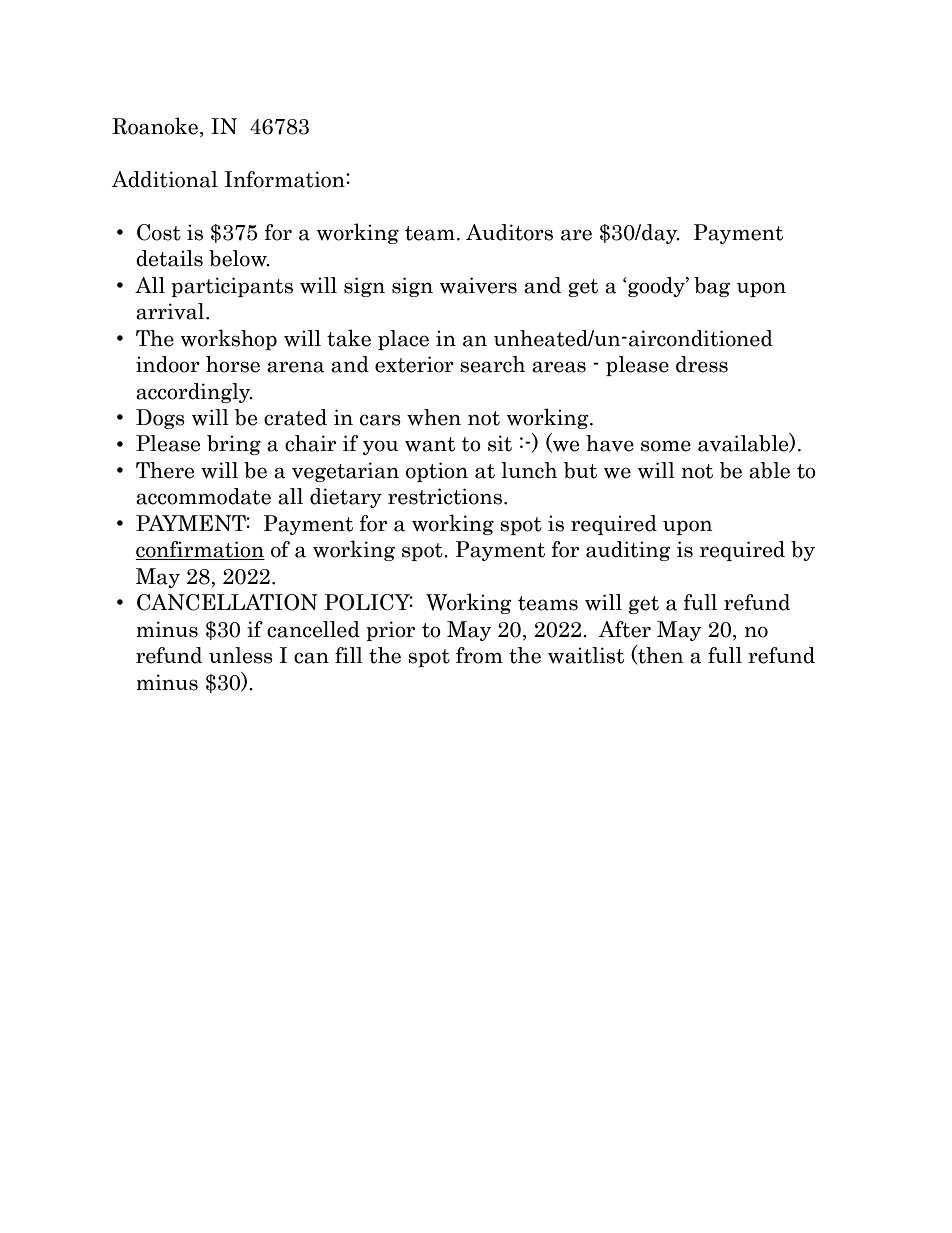 Image resolution: width=952 pixels, height=1233 pixels. Describe the element at coordinates (509, 232) in the image. I see `Auditors` at that location.
